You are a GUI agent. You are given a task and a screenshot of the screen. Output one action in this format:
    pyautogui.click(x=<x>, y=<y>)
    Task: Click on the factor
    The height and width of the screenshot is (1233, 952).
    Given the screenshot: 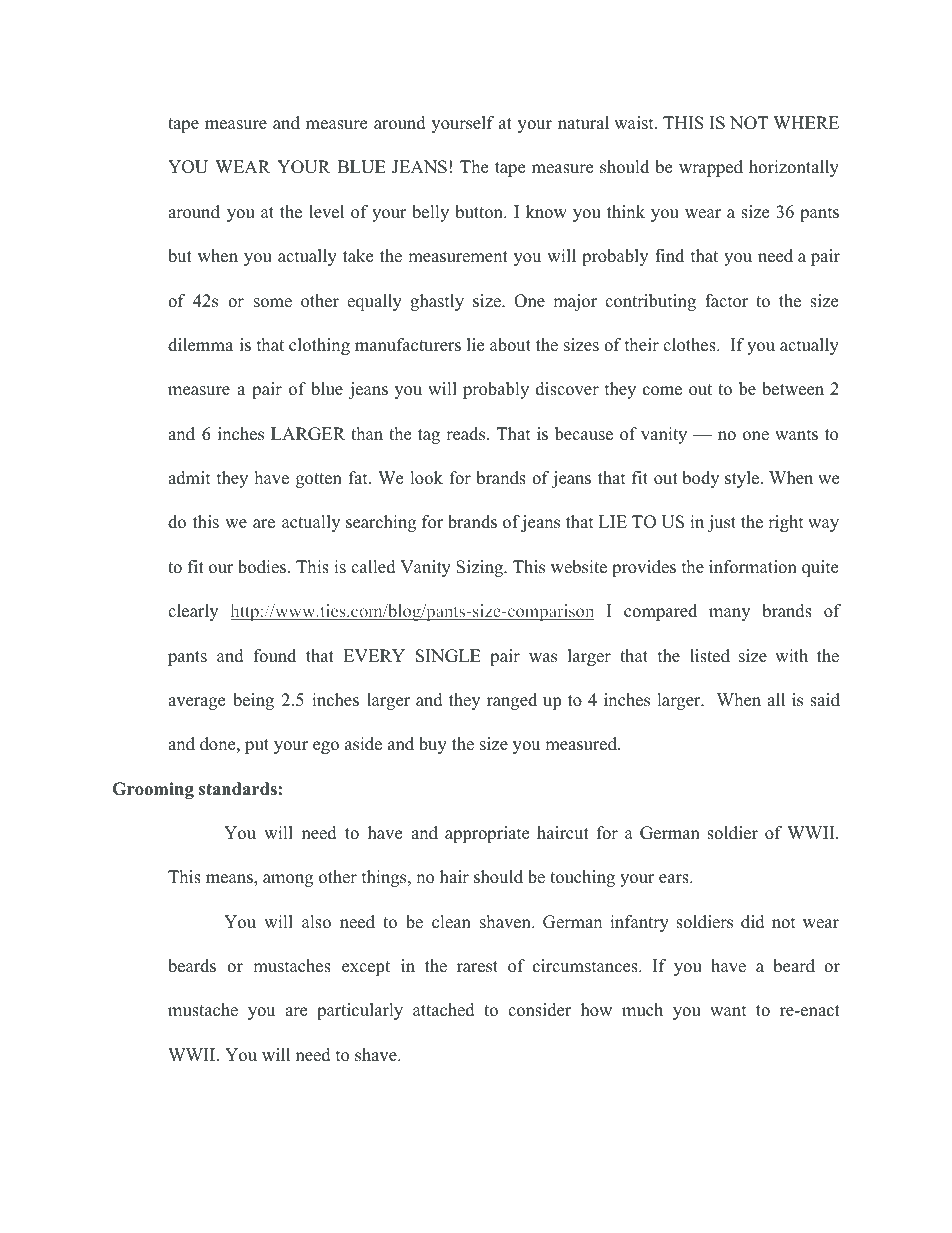 What is the action you would take?
    pyautogui.click(x=726, y=301)
